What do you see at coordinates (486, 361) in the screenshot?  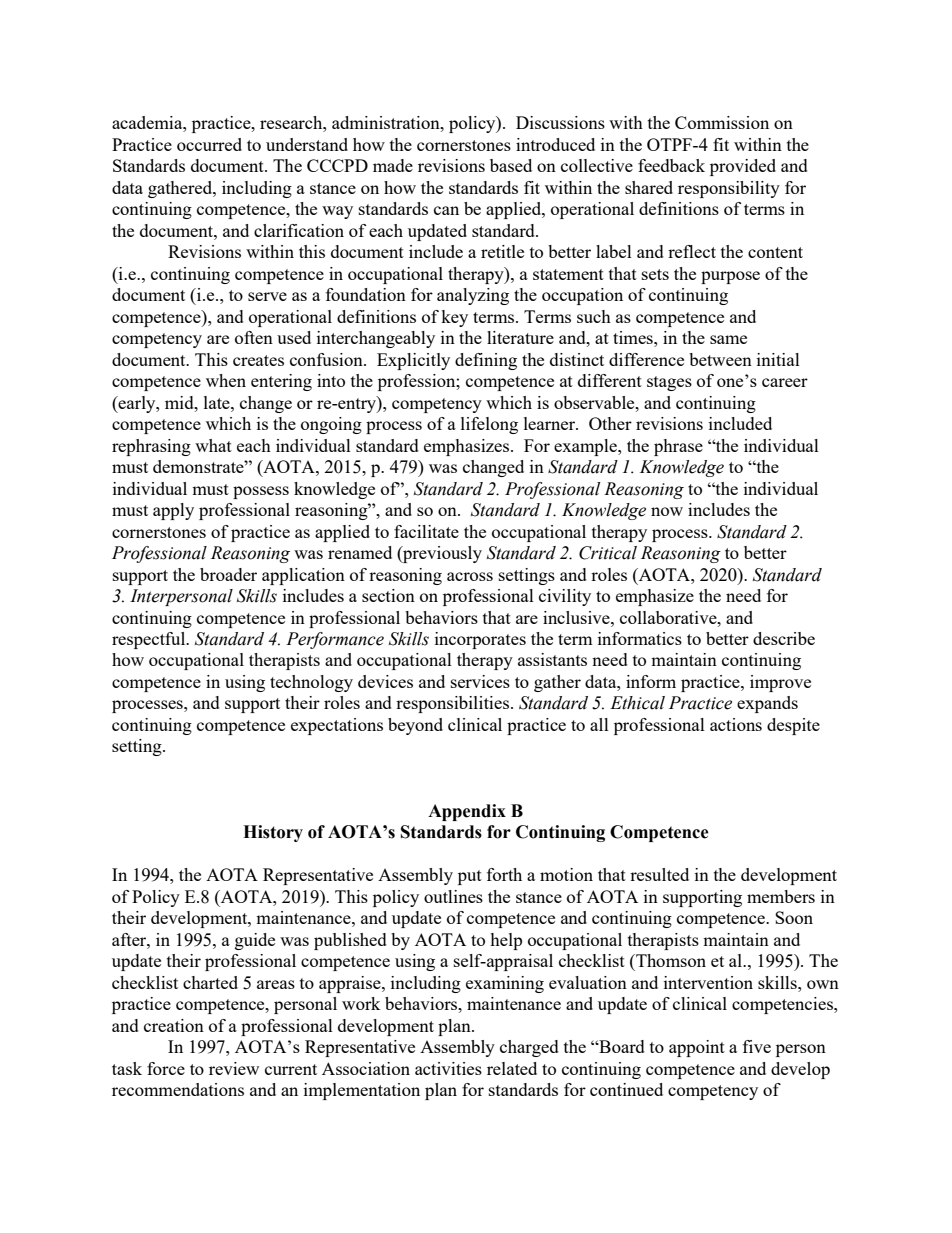 I see `defining` at bounding box center [486, 361].
